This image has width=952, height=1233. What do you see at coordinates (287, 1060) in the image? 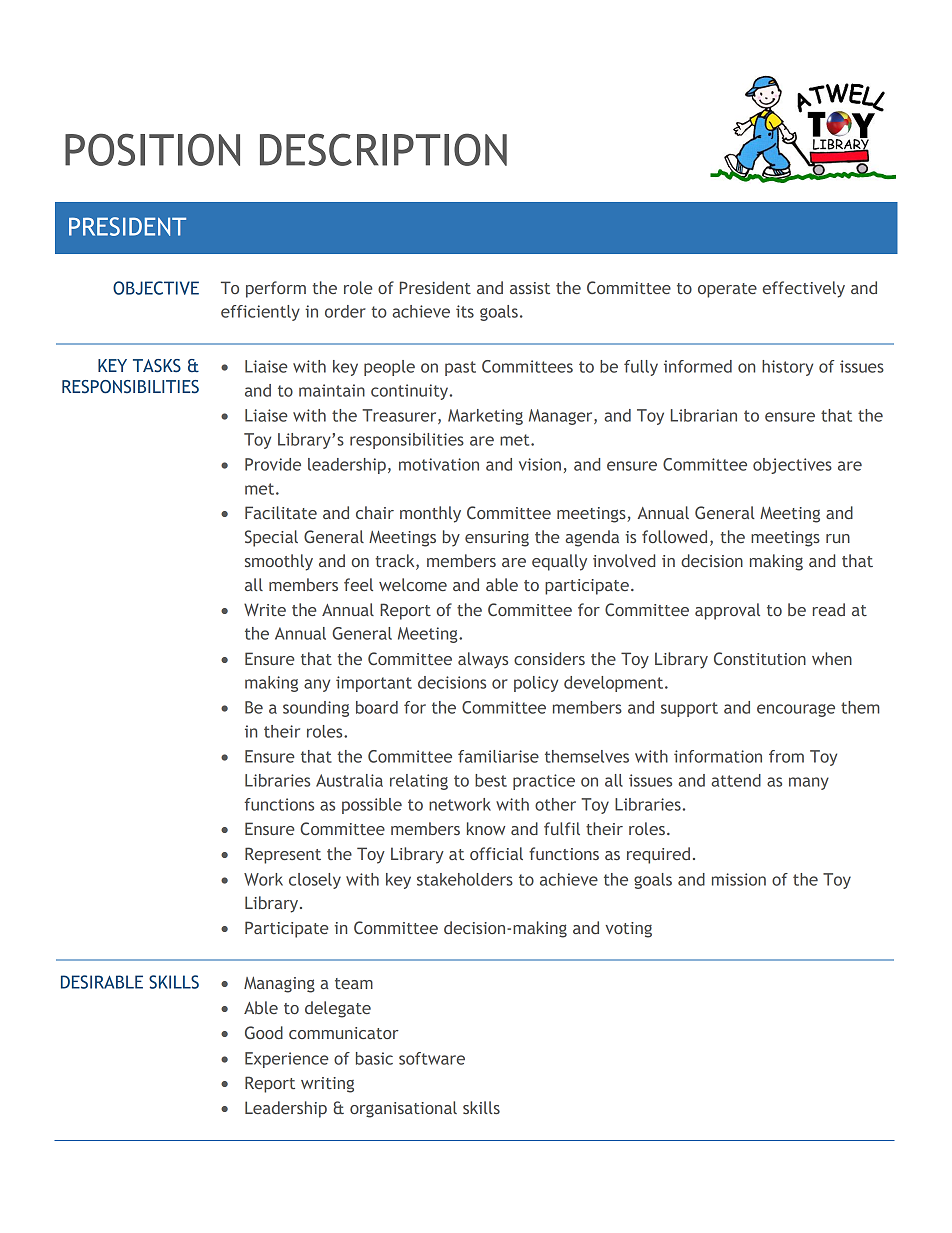
I see `Experience` at bounding box center [287, 1060].
